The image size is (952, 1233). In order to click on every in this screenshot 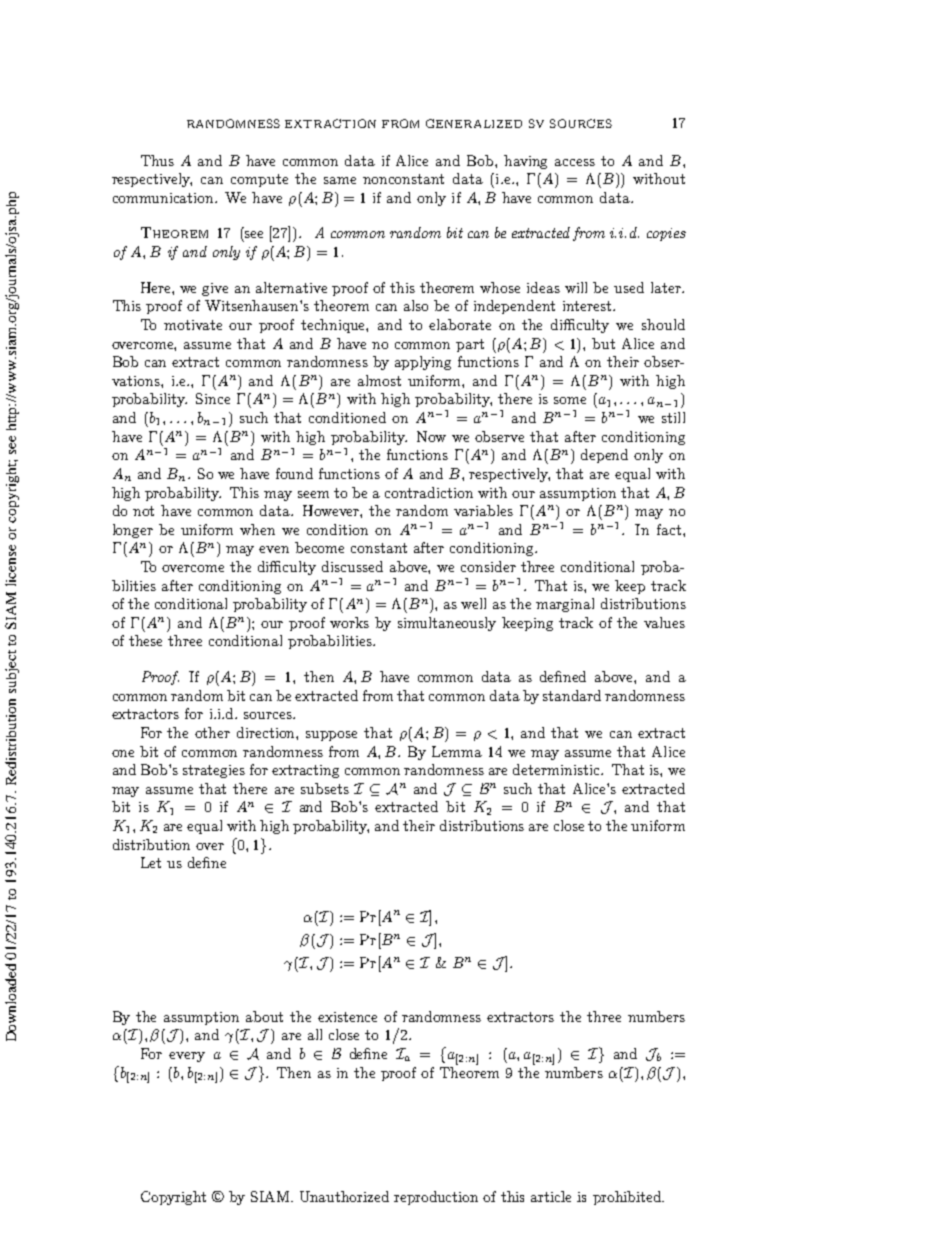, I will do `click(187, 1057)`.
